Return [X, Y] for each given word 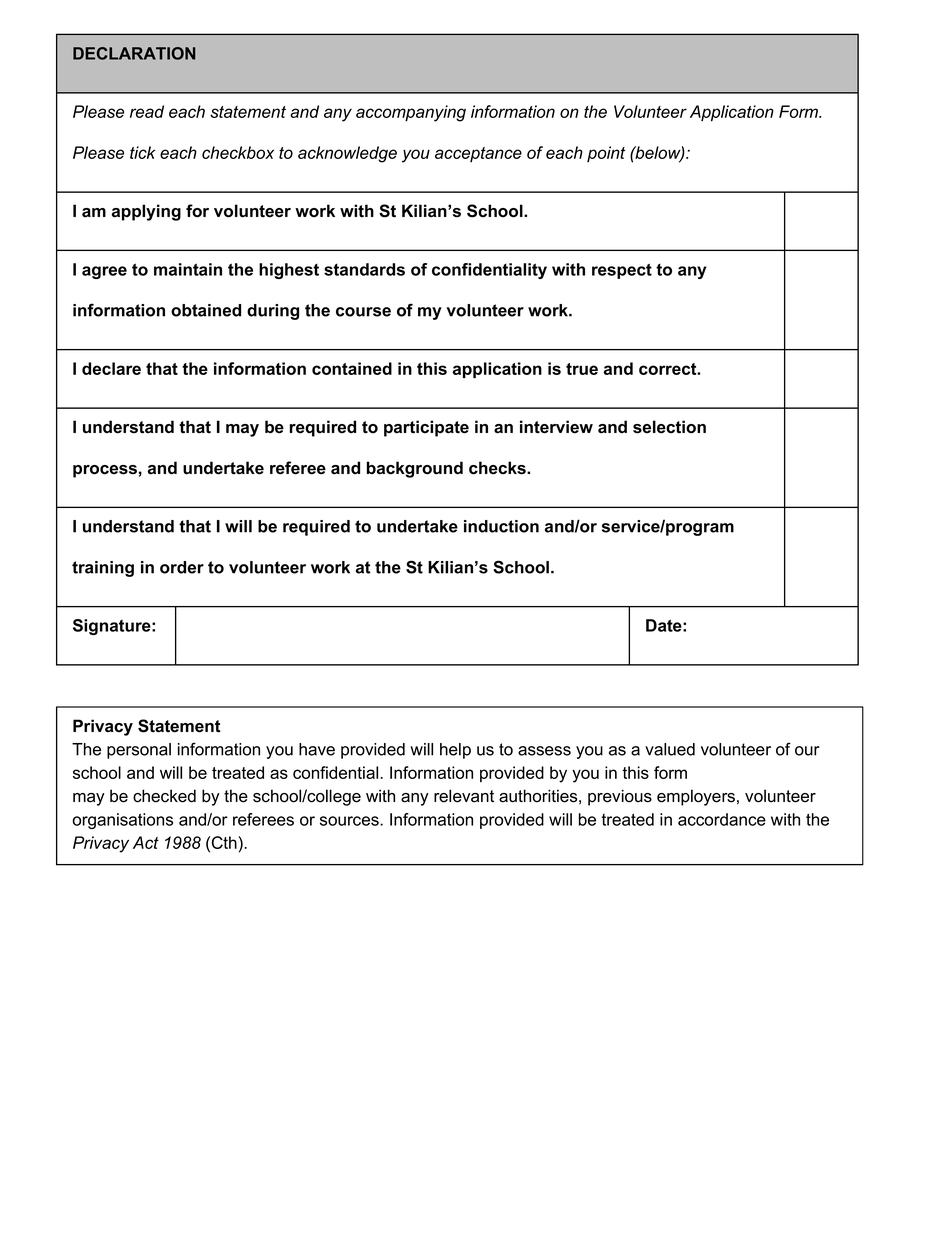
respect [622, 271]
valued [670, 749]
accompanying [411, 113]
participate [426, 428]
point [606, 154]
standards [364, 269]
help [455, 751]
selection [669, 427]
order [182, 567]
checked [164, 796]
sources [350, 821]
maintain [188, 269]
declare [111, 368]
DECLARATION [134, 53]
